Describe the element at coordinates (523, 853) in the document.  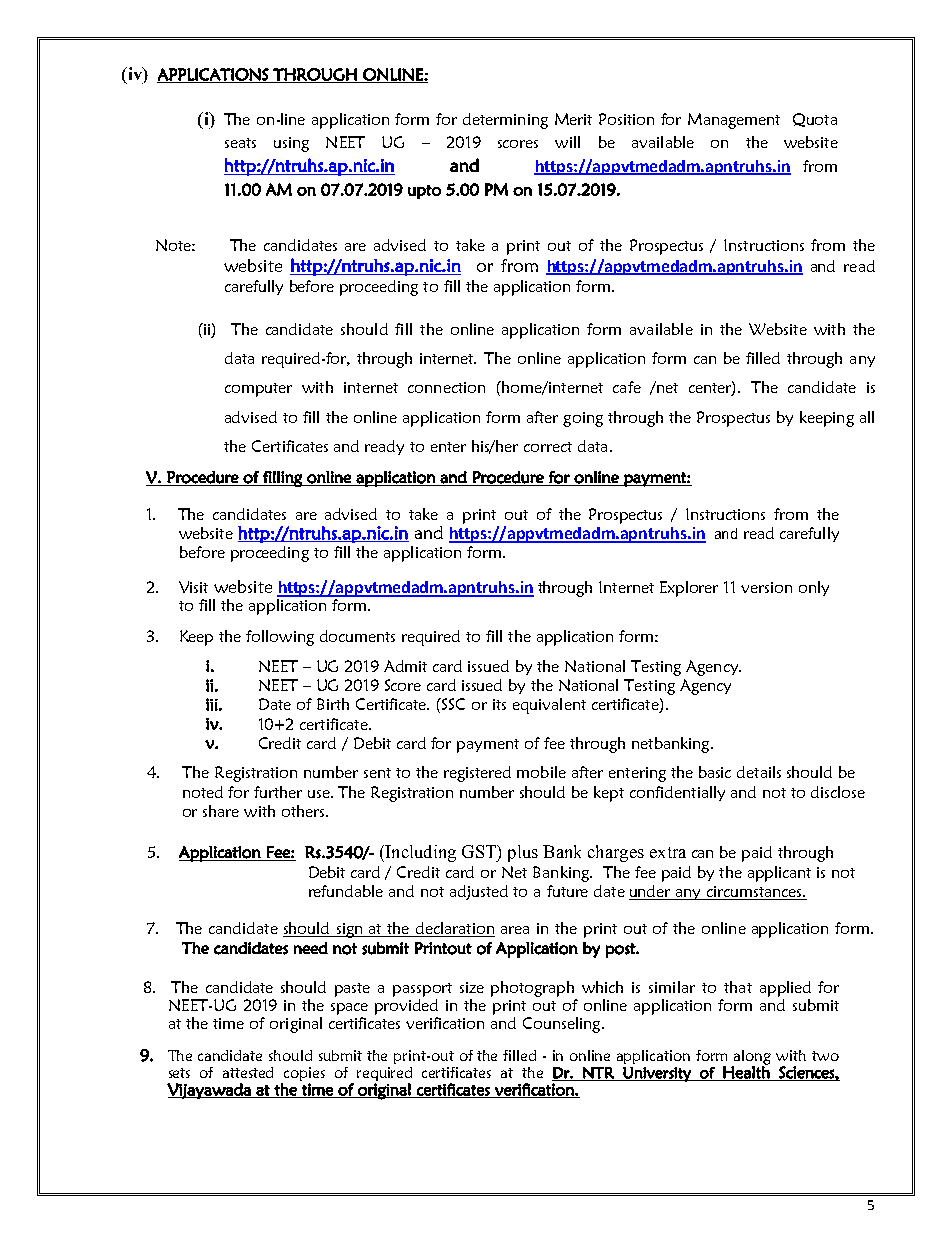
I see `plus` at that location.
